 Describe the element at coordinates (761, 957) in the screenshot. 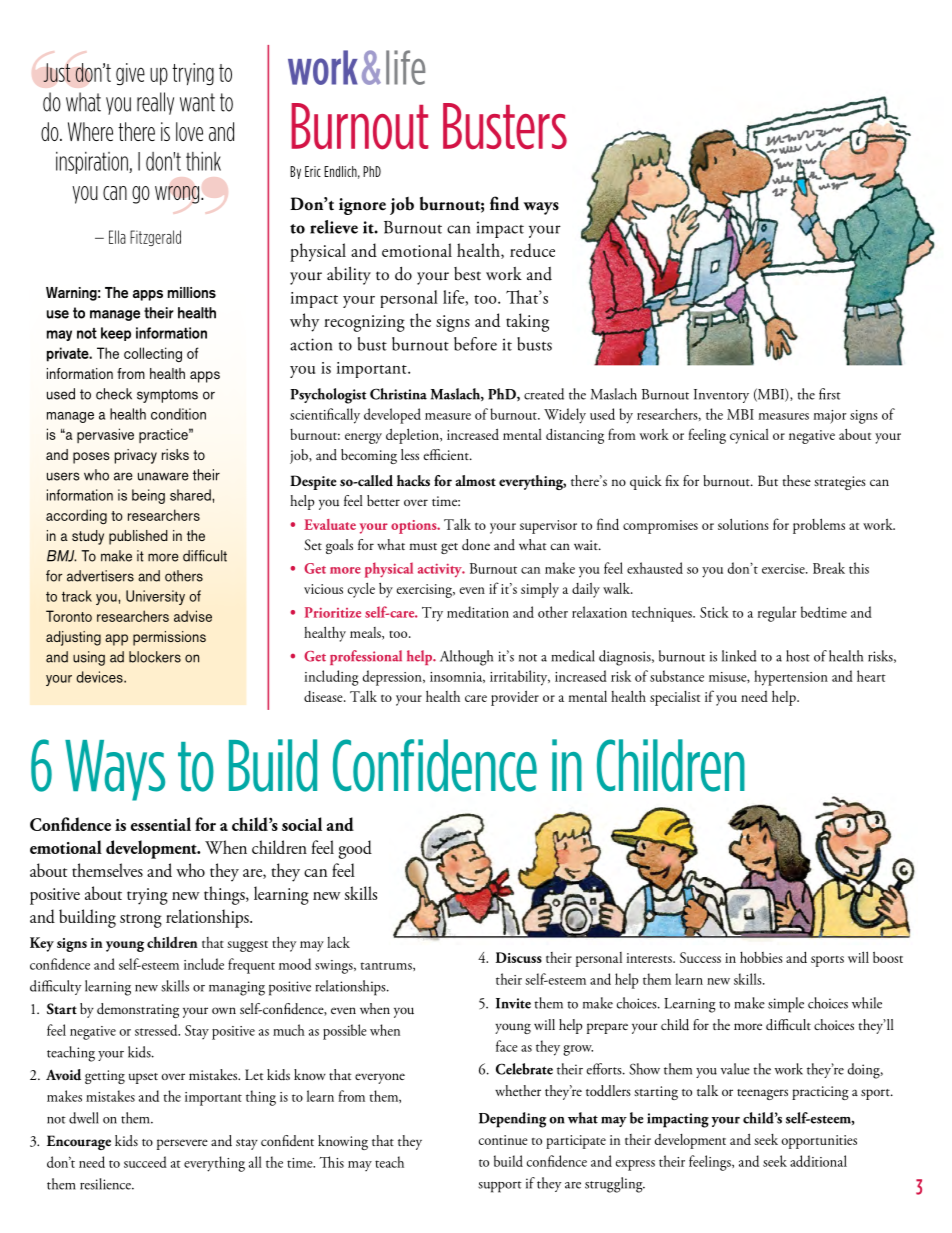

I see `hobbies` at that location.
